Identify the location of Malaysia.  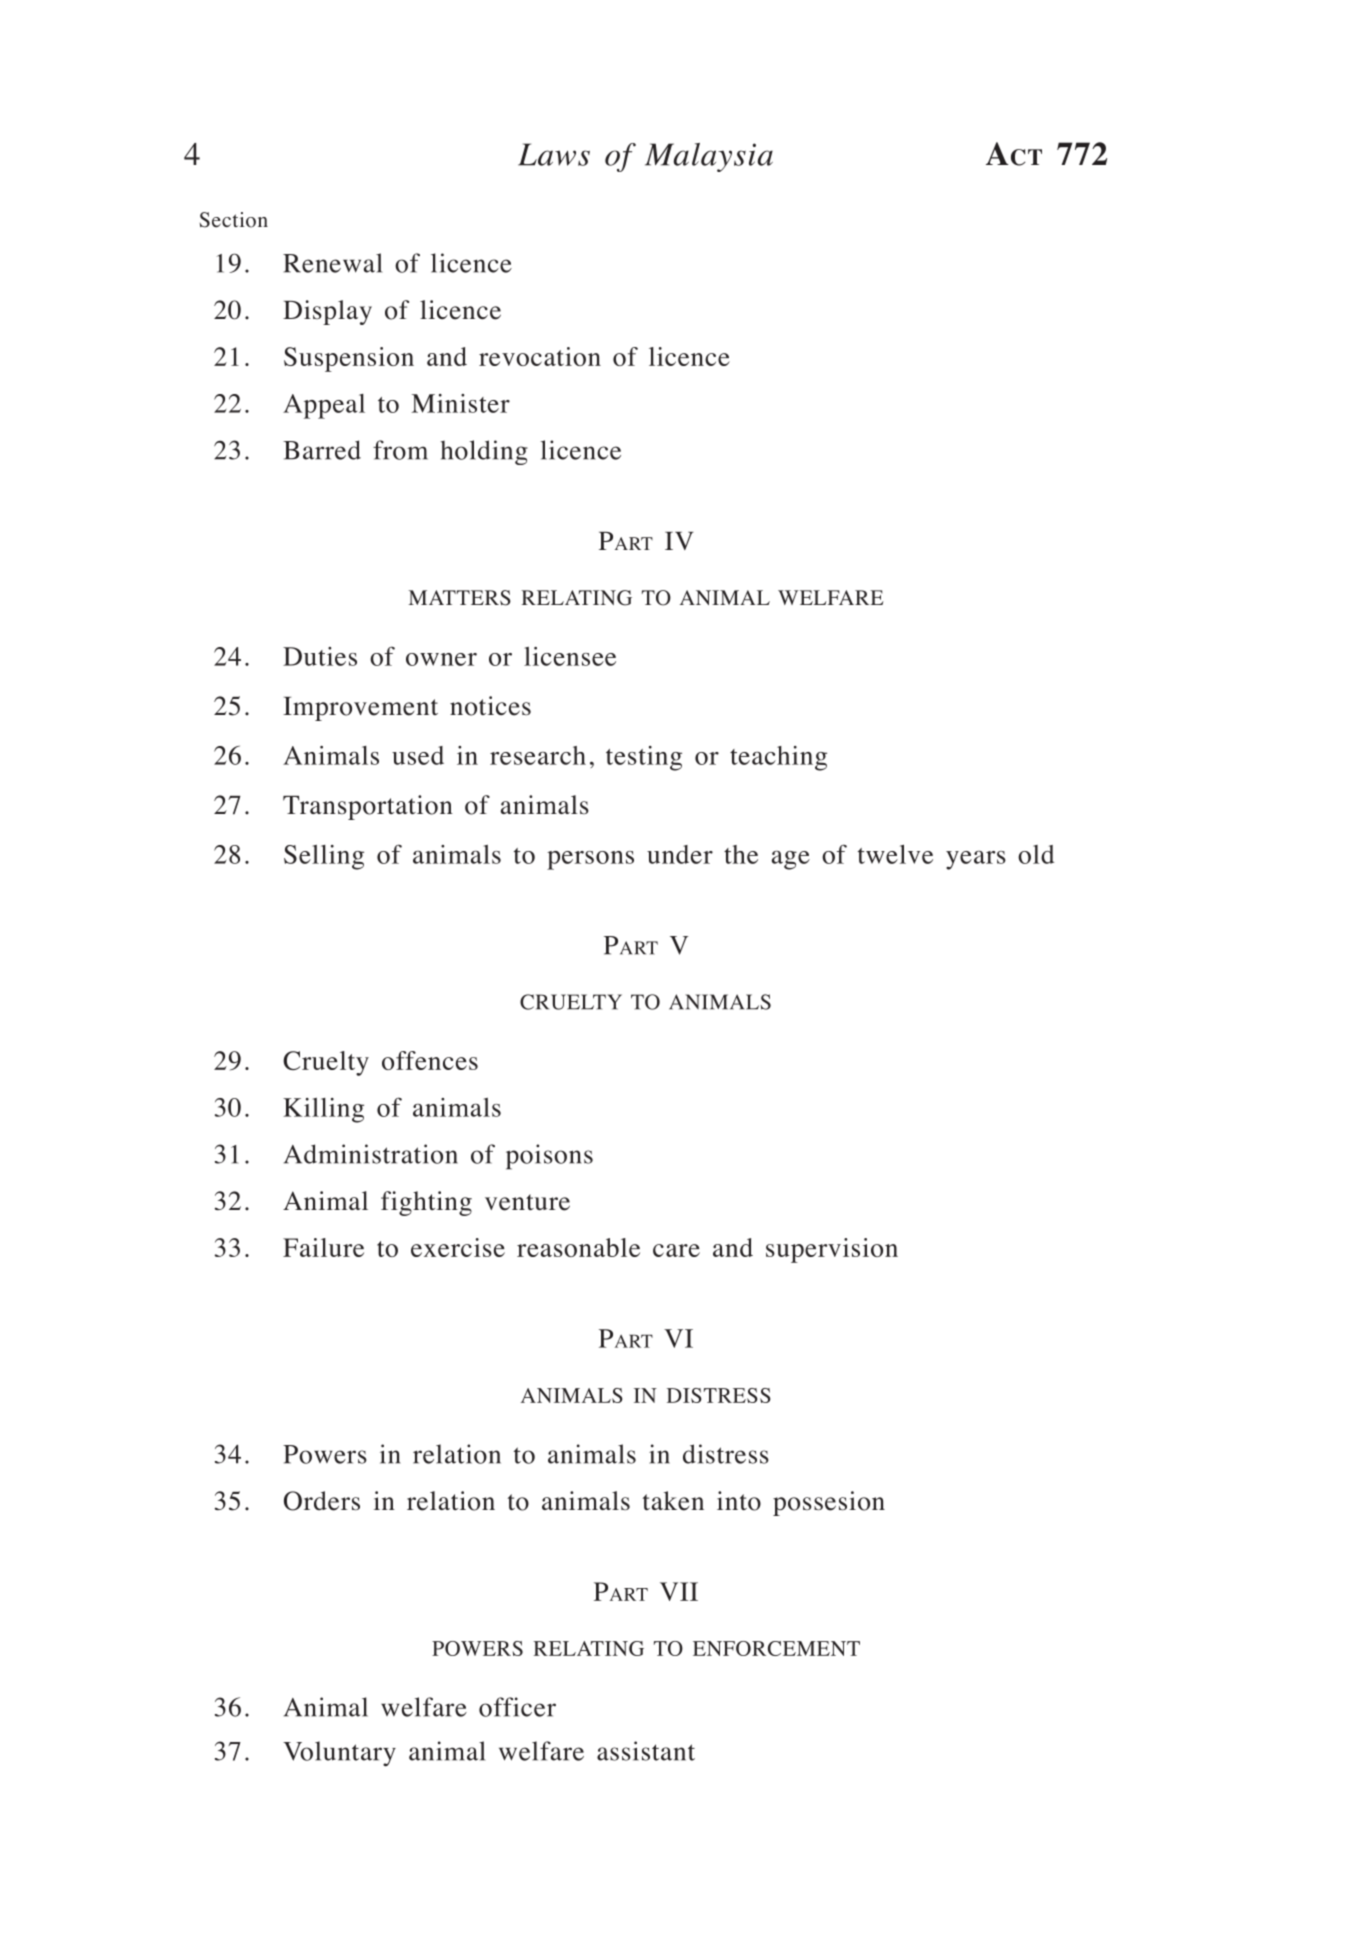
(709, 157).
